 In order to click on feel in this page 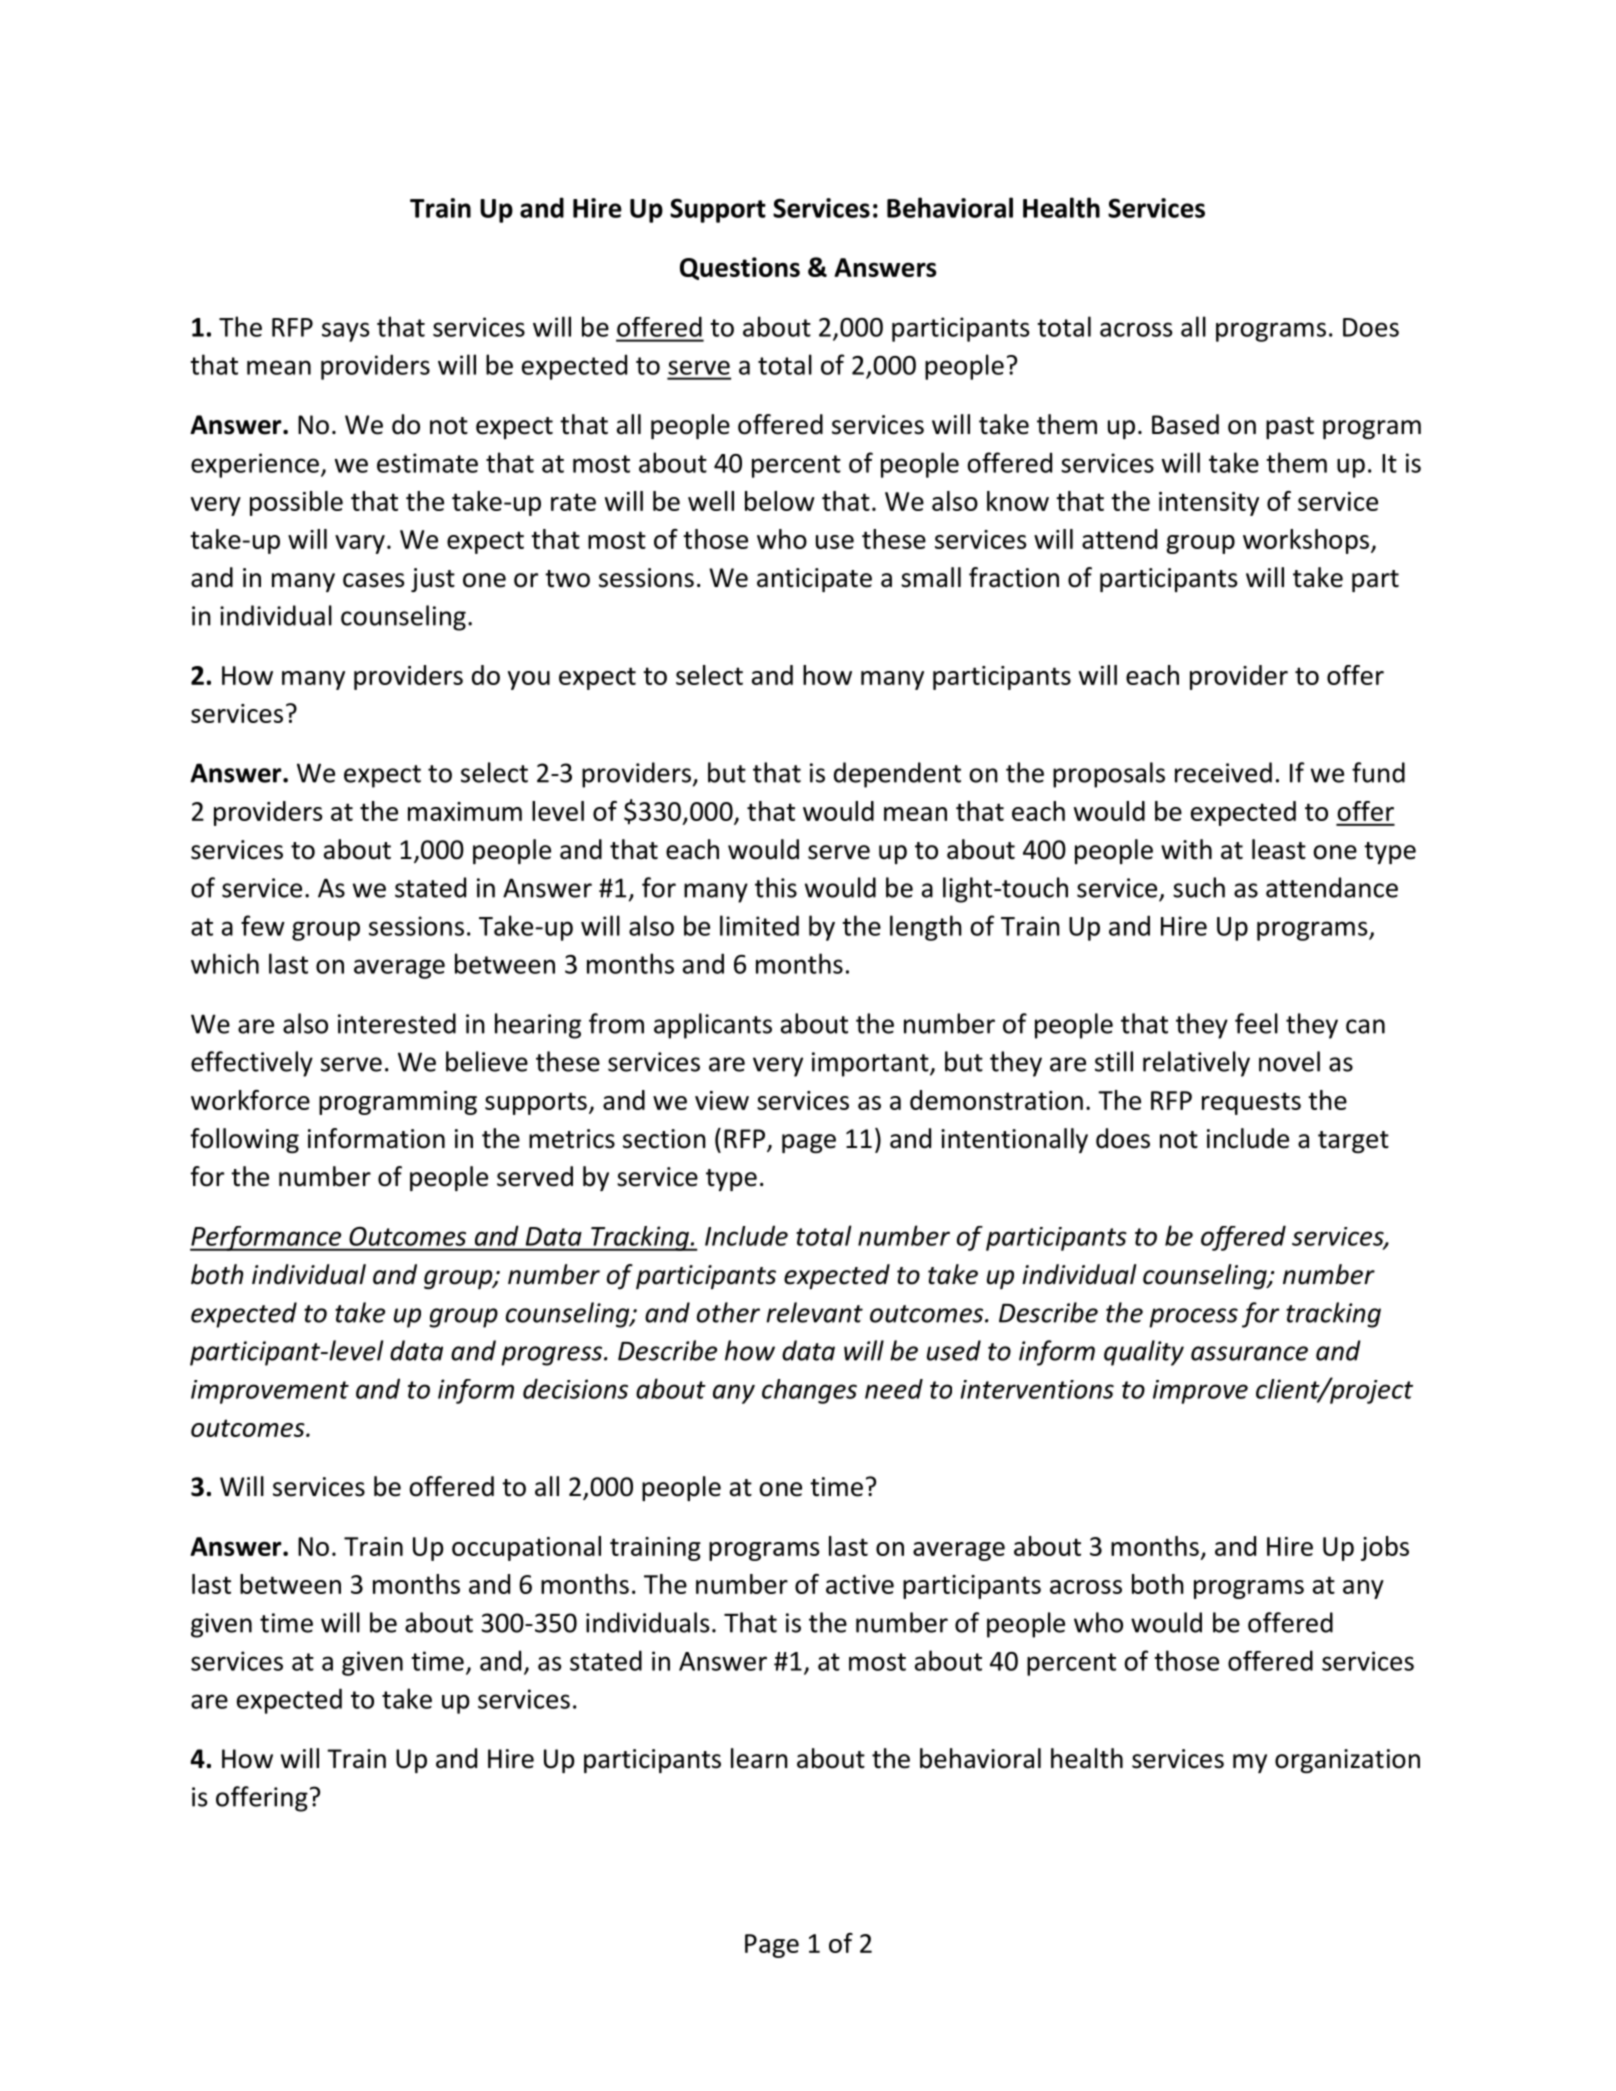, I will do `click(1256, 1023)`.
